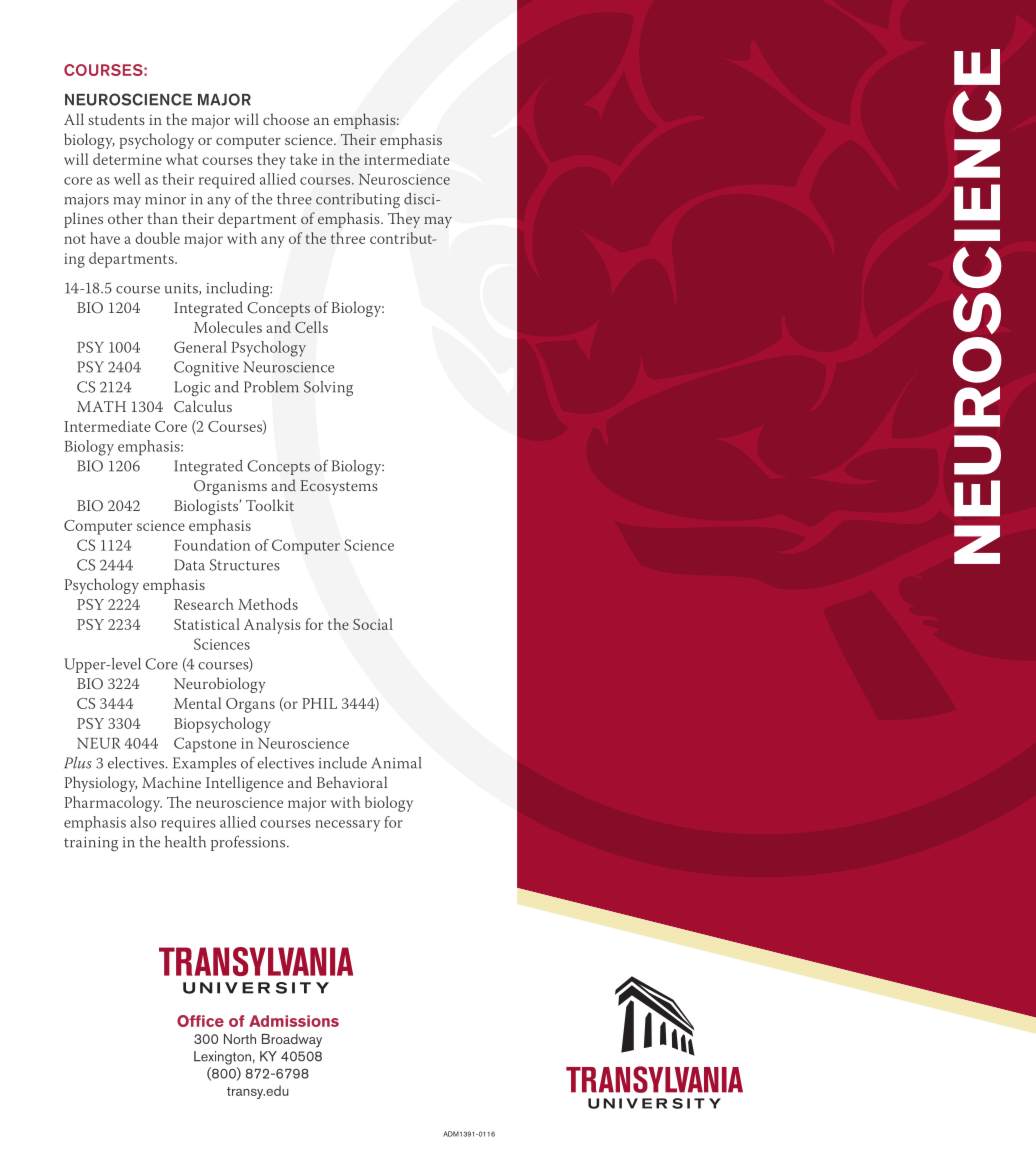  Describe the element at coordinates (240, 1039) in the screenshot. I see `North` at that location.
